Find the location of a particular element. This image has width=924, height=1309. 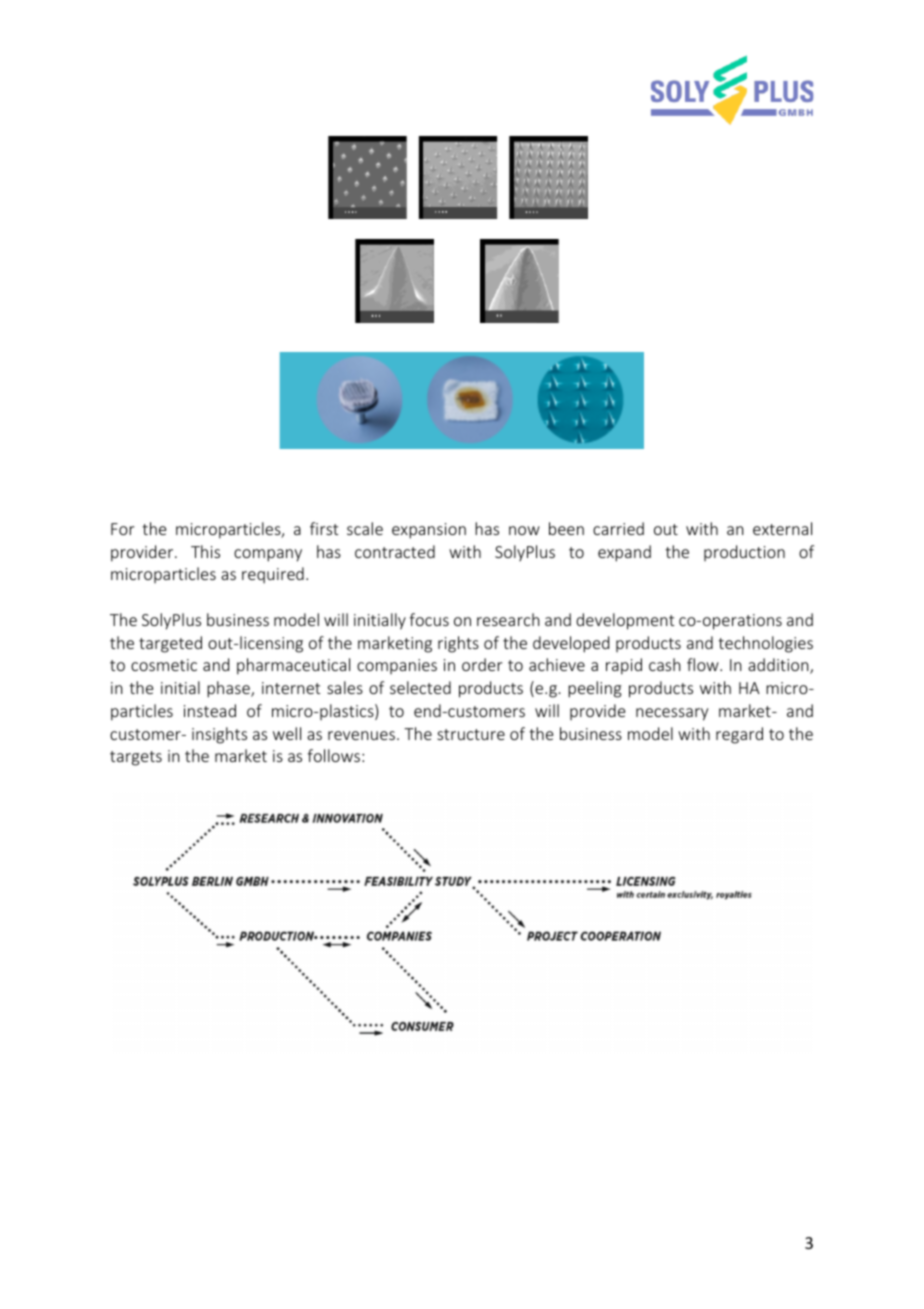

production is located at coordinates (744, 553).
